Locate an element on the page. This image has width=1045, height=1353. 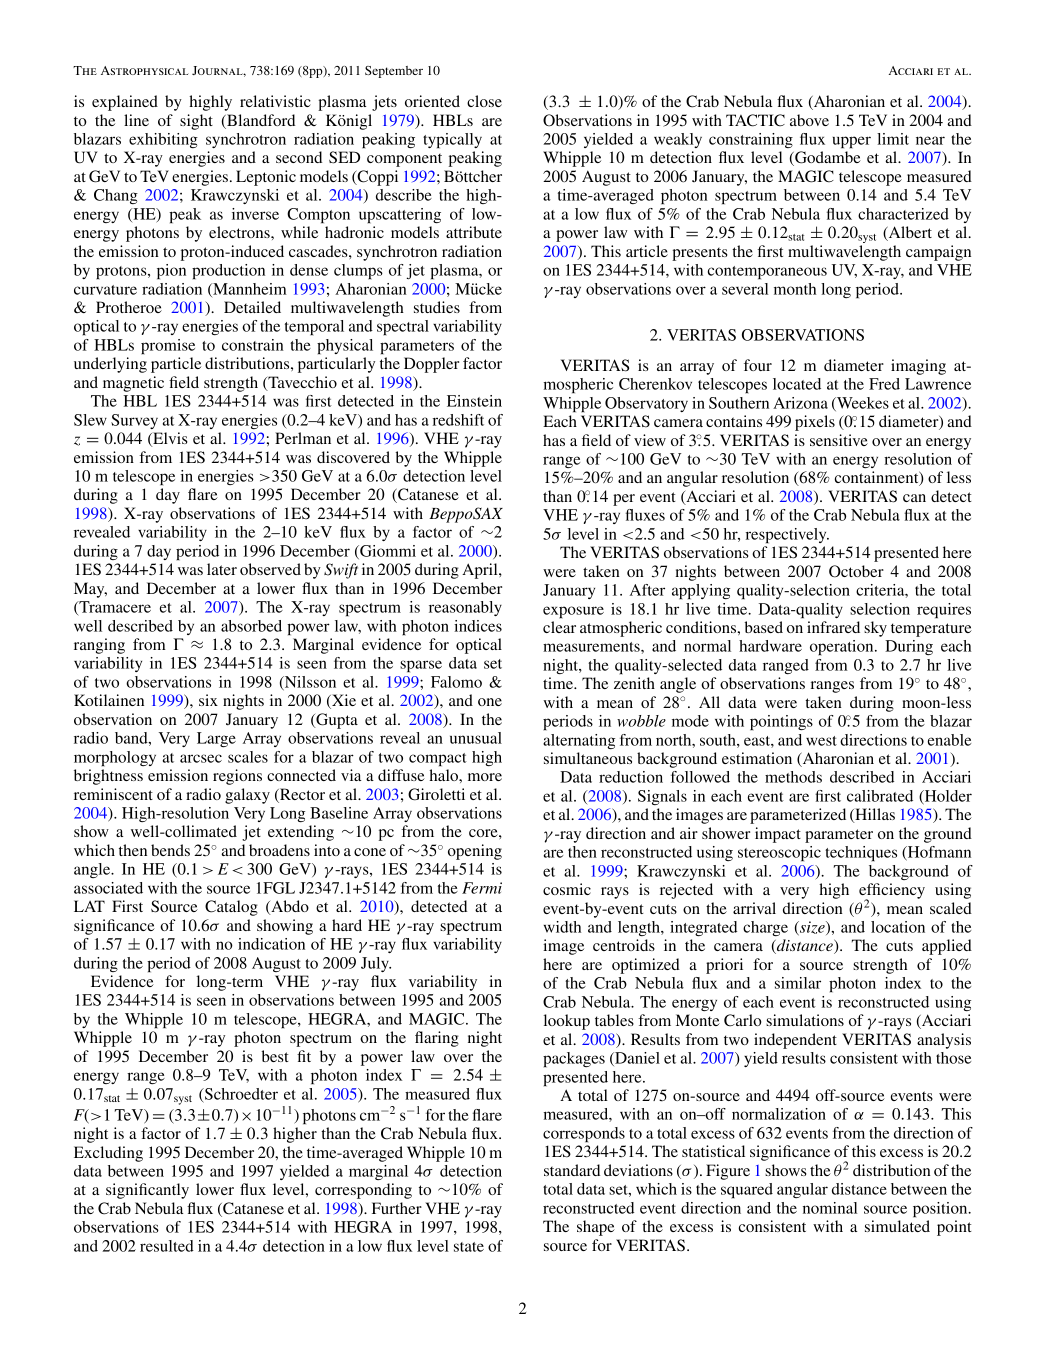
Catalog is located at coordinates (231, 908).
